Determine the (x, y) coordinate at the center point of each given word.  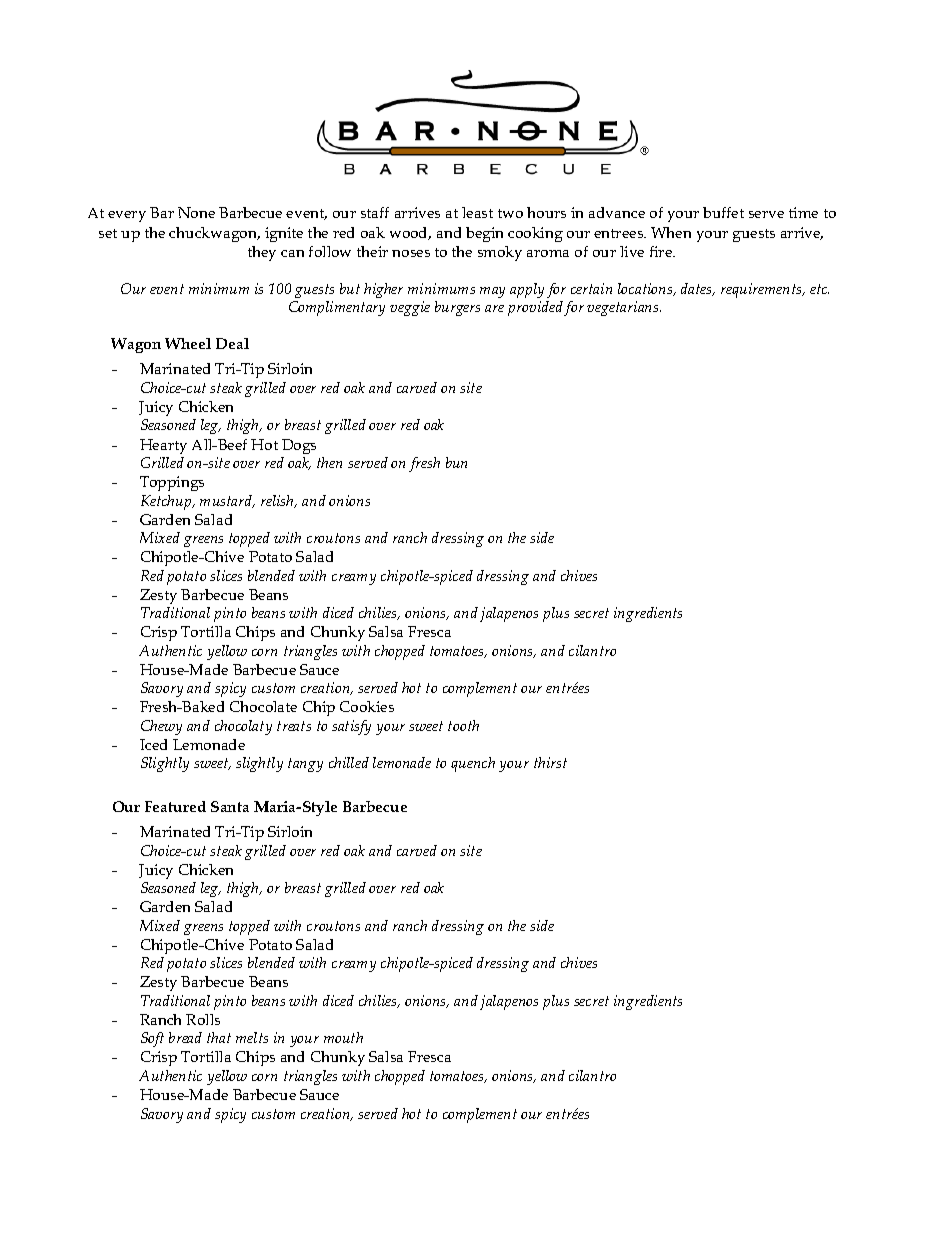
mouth (343, 1037)
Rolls (203, 1019)
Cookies (367, 706)
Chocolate (263, 706)
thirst (550, 762)
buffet (723, 212)
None (196, 212)
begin (484, 234)
